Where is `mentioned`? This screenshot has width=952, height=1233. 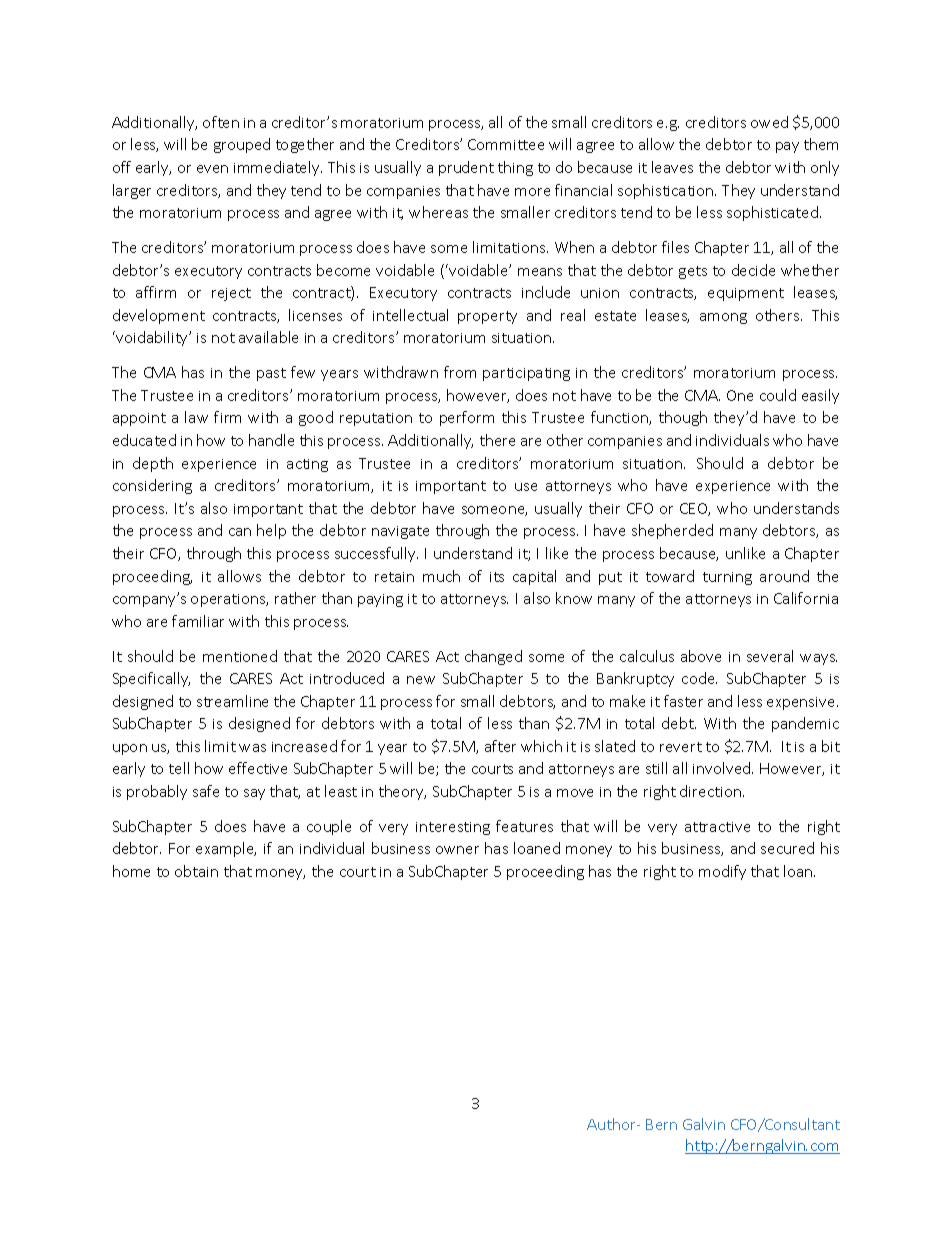
mentioned is located at coordinates (240, 656).
